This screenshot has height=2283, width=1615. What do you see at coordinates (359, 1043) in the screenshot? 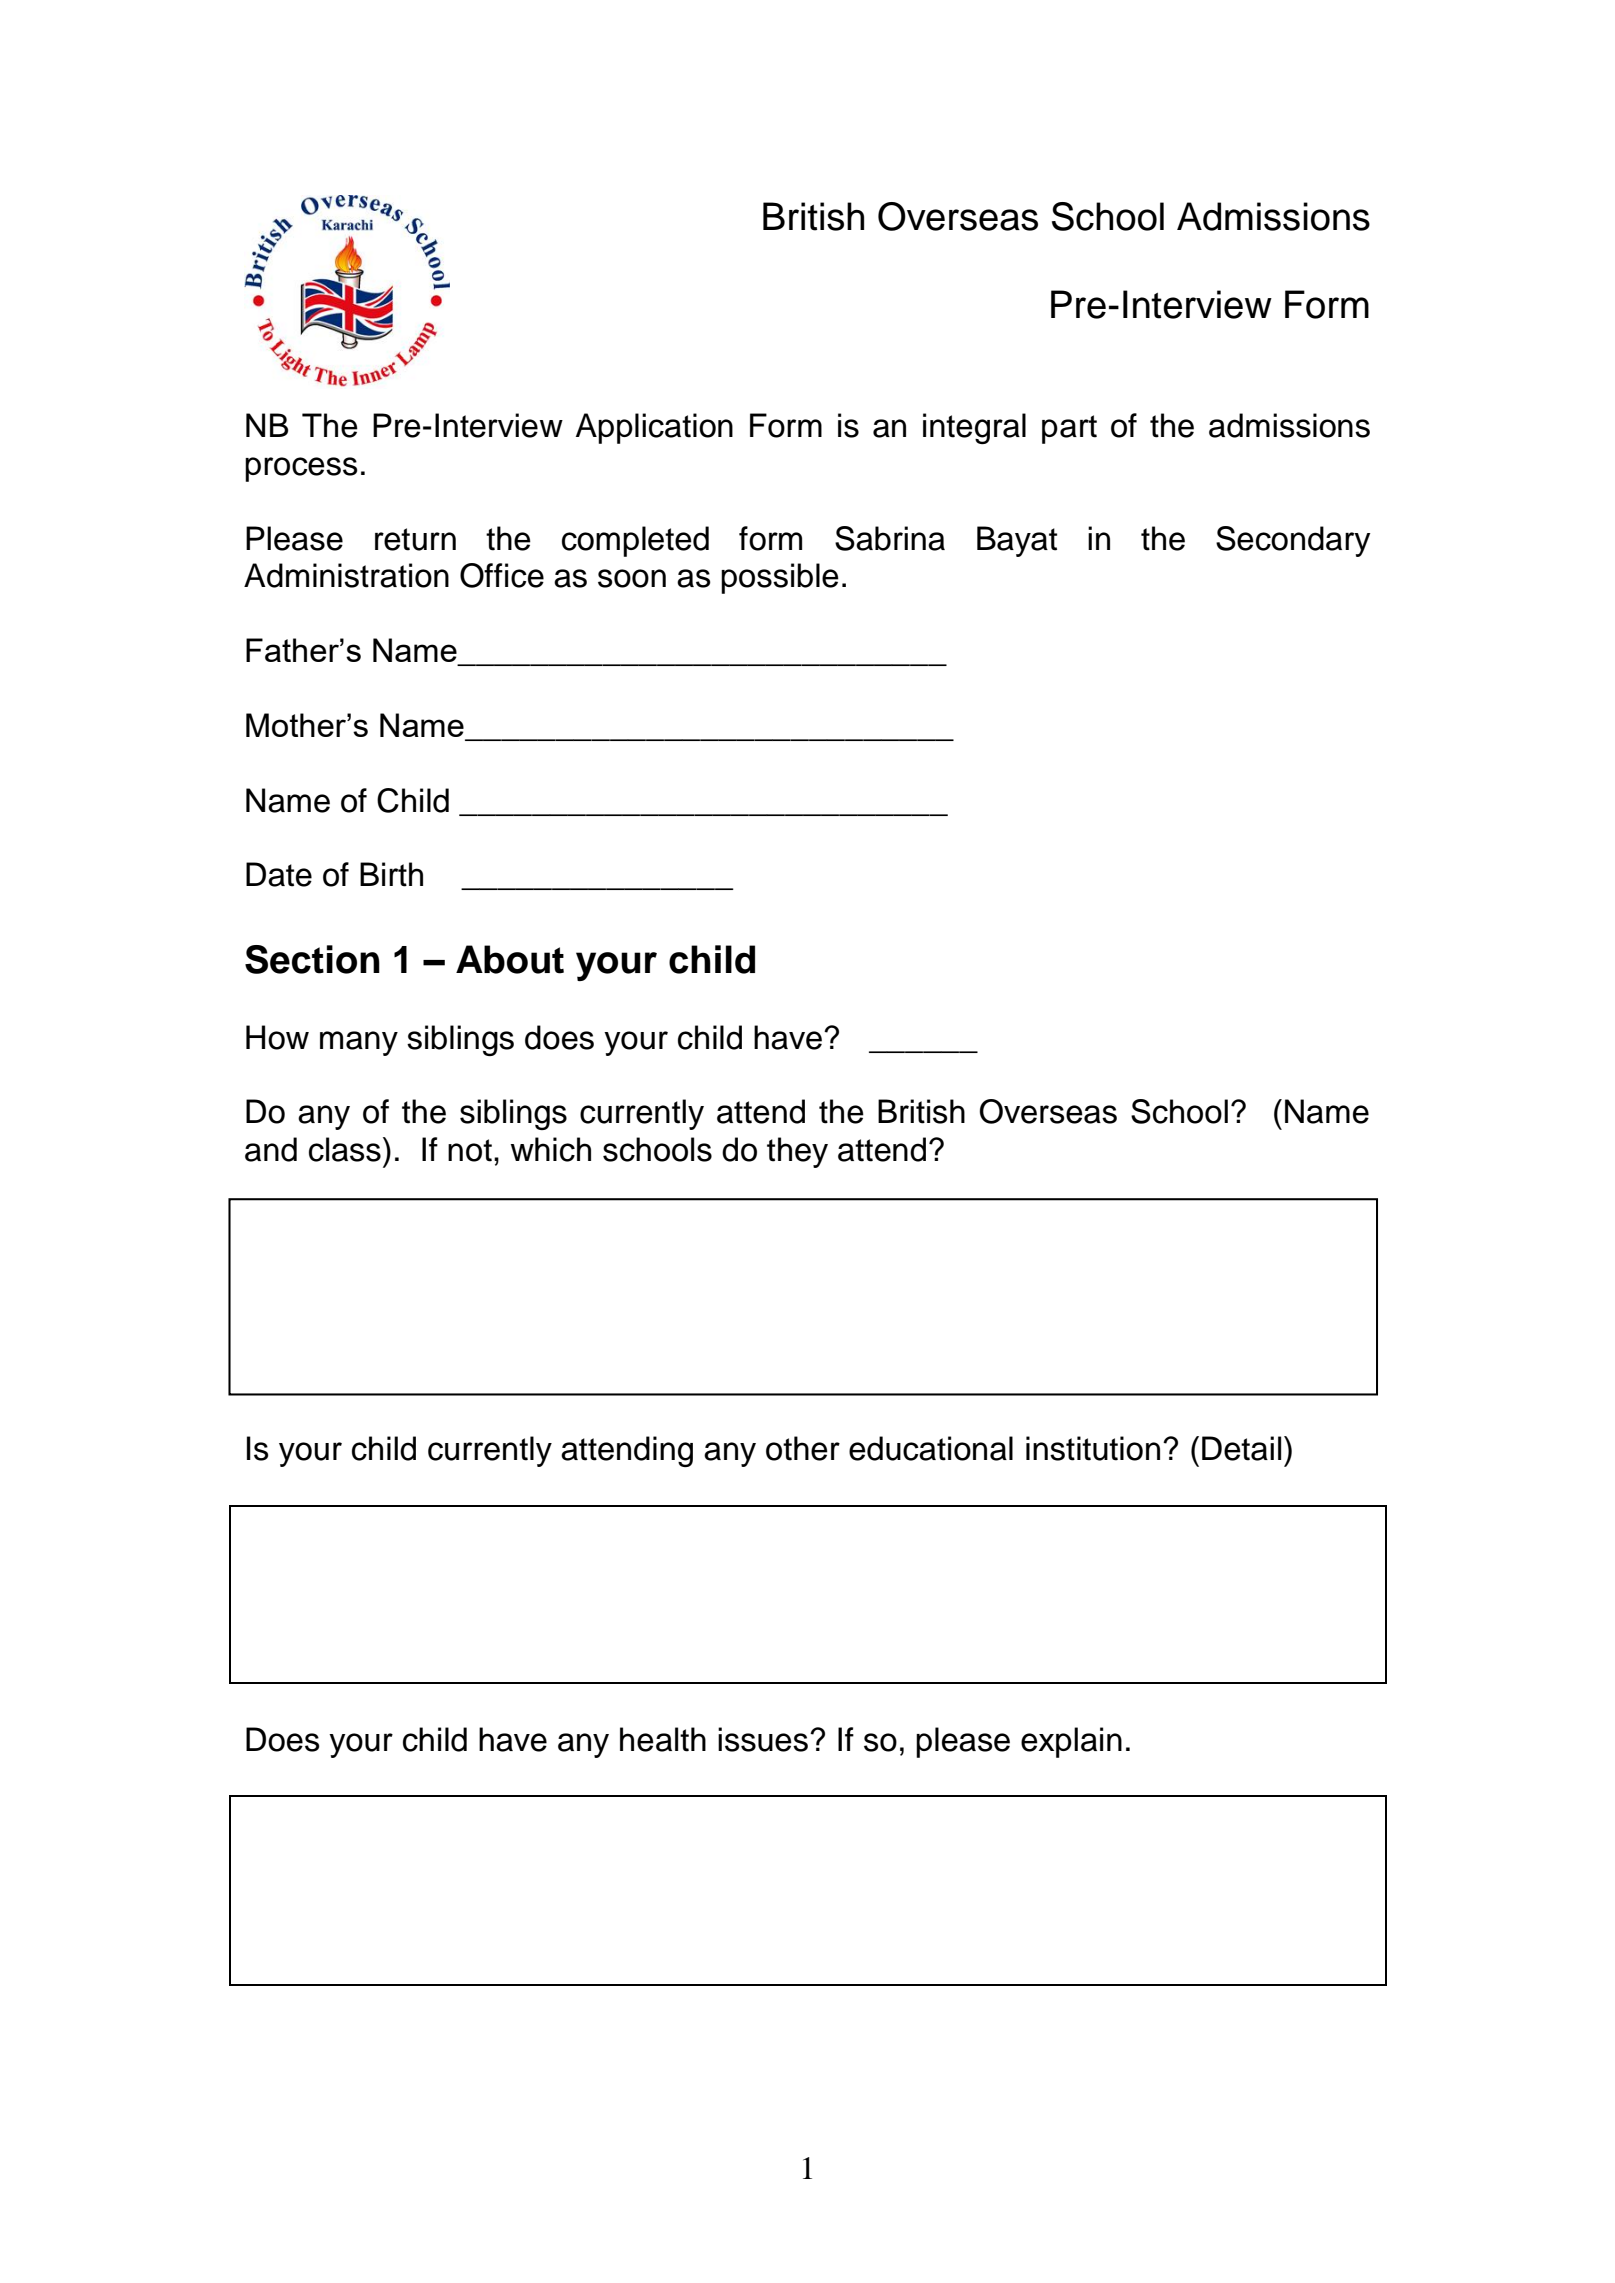
I see `many` at bounding box center [359, 1043].
